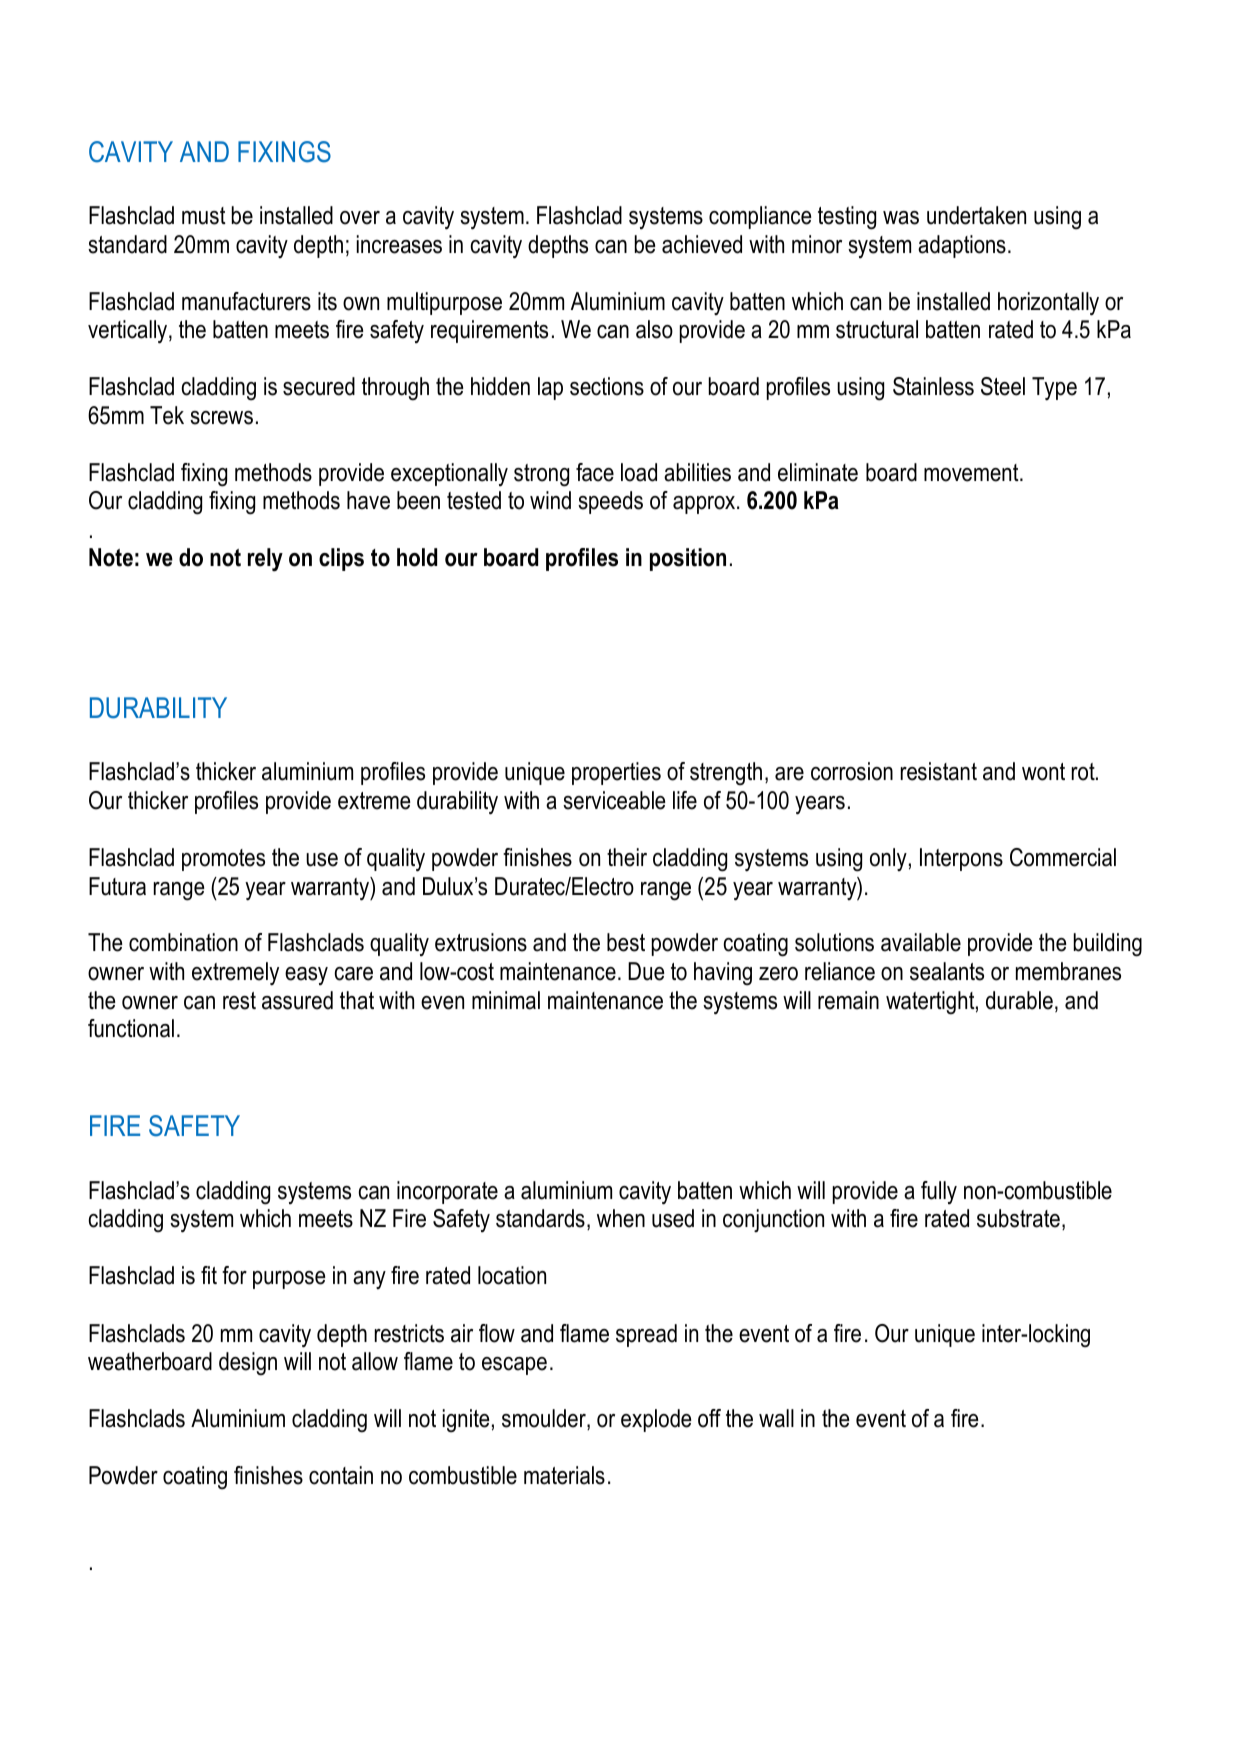  What do you see at coordinates (646, 971) in the image?
I see `Due` at bounding box center [646, 971].
